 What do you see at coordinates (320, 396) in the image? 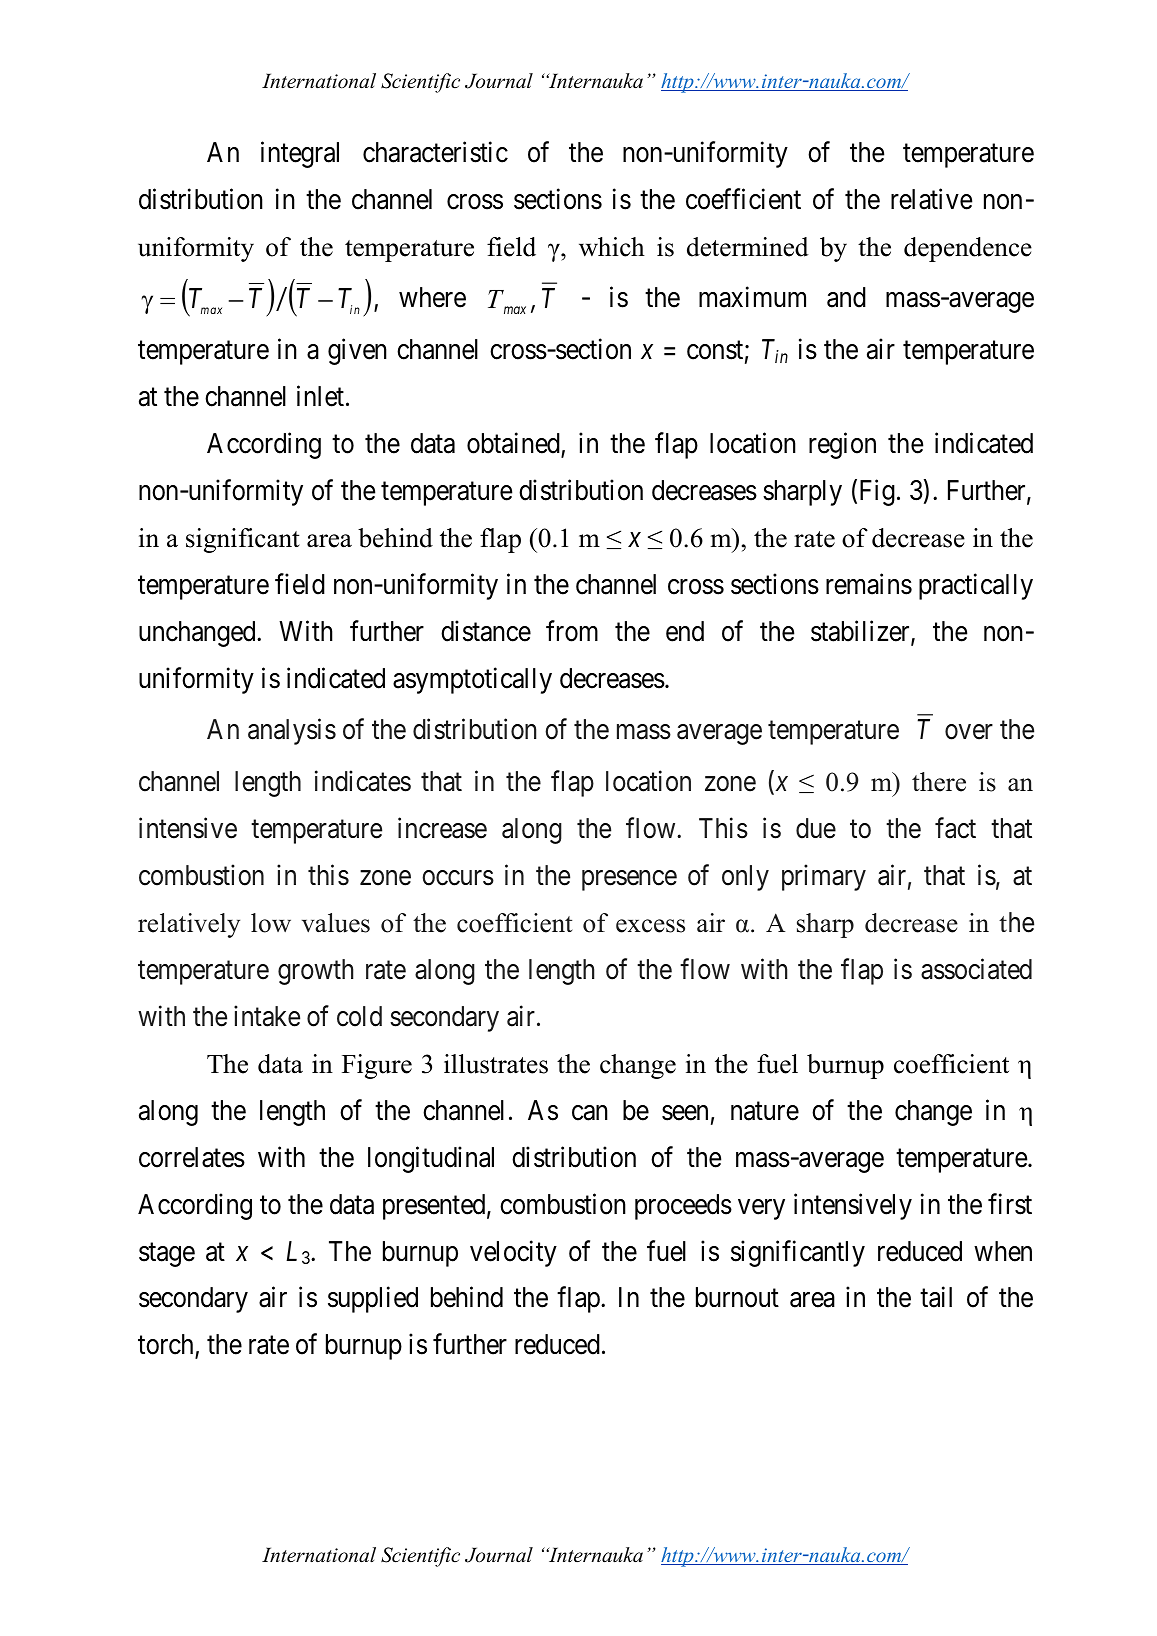
I see `inlet` at bounding box center [320, 396].
